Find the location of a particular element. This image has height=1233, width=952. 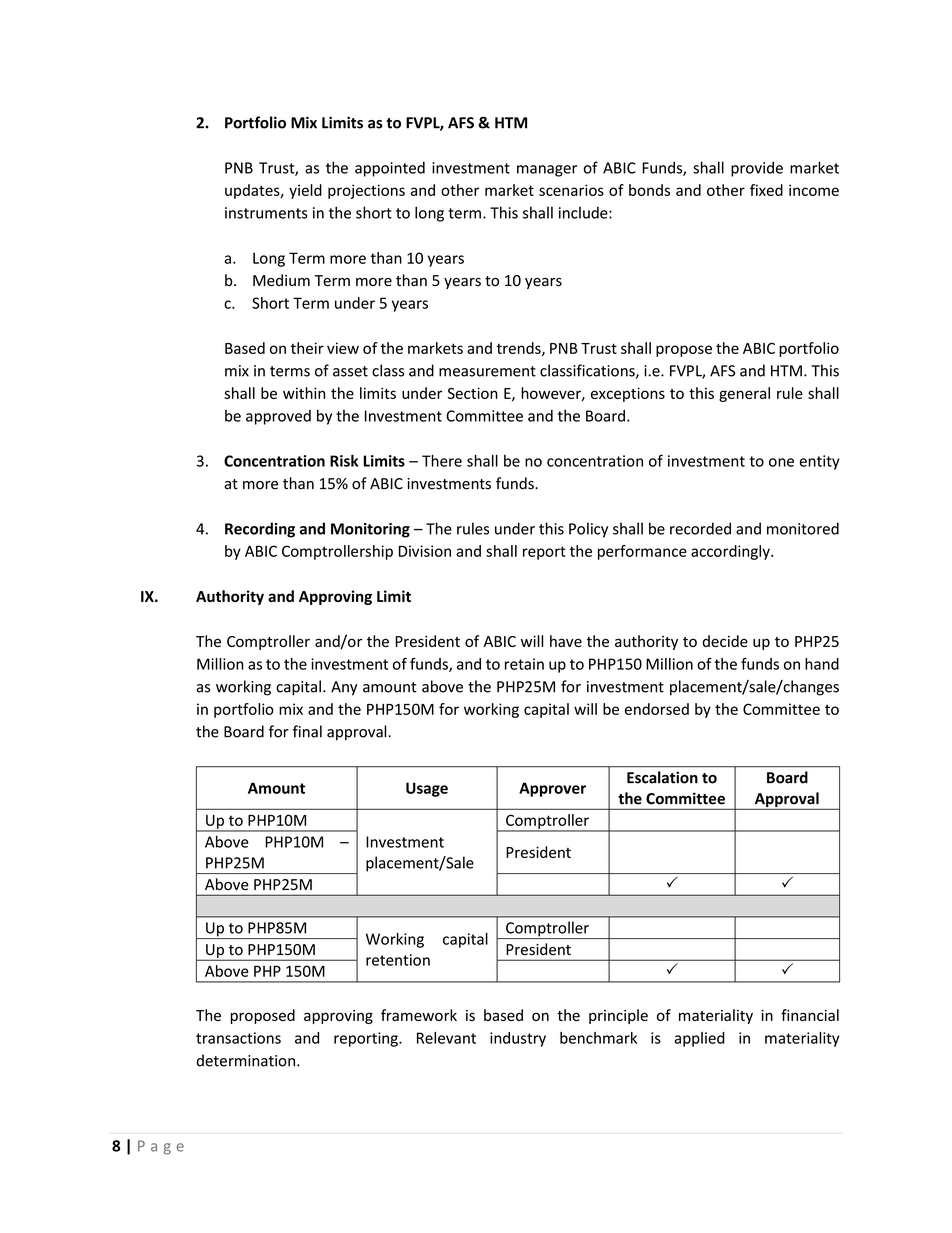

There is located at coordinates (442, 461).
